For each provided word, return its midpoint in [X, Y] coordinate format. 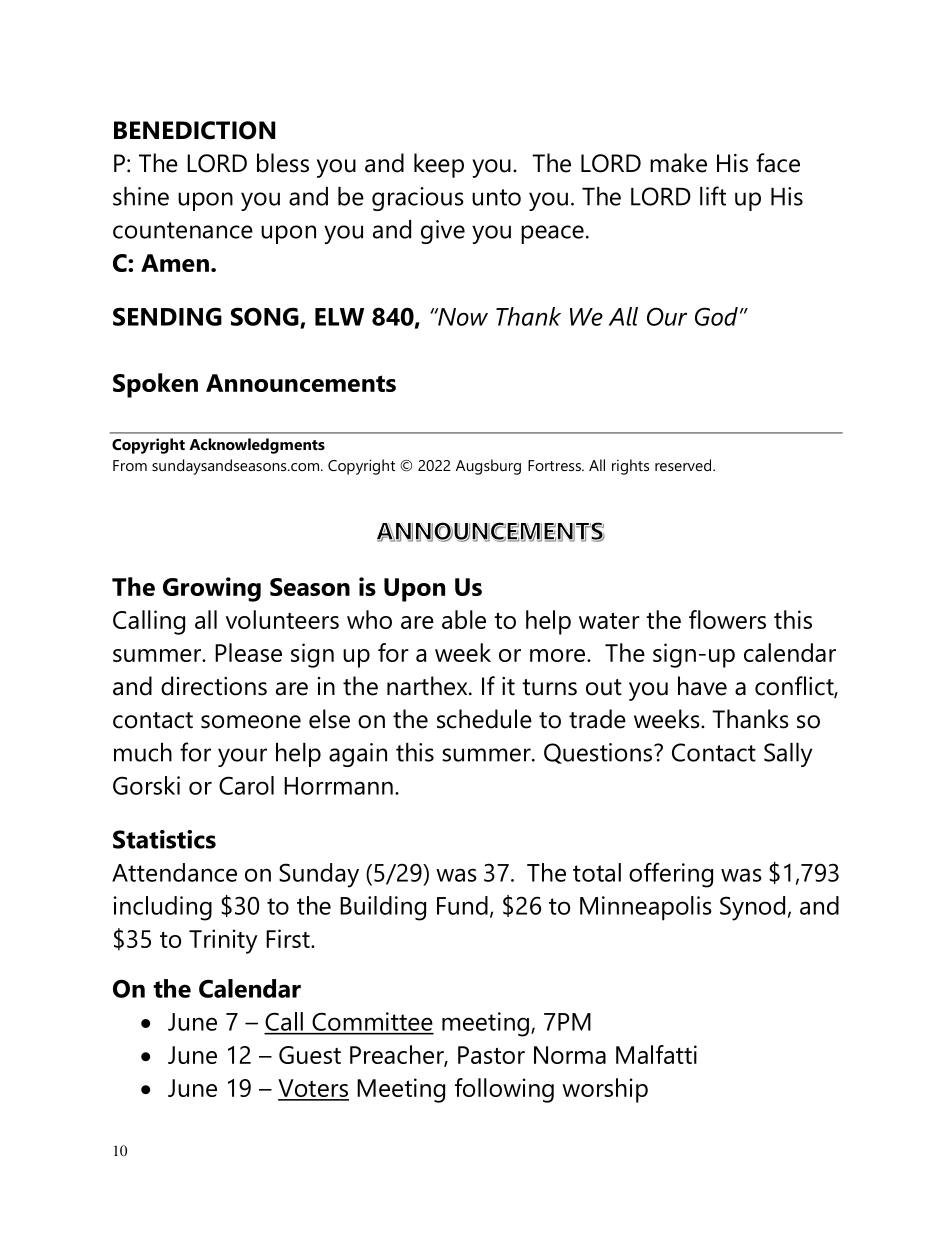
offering [671, 875]
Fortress [555, 465]
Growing [212, 589]
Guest [310, 1055]
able [464, 619]
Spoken [155, 385]
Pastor [491, 1055]
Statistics [164, 839]
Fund [462, 905]
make [678, 163]
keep [439, 165]
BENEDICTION [194, 130]
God [716, 316]
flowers [727, 619]
